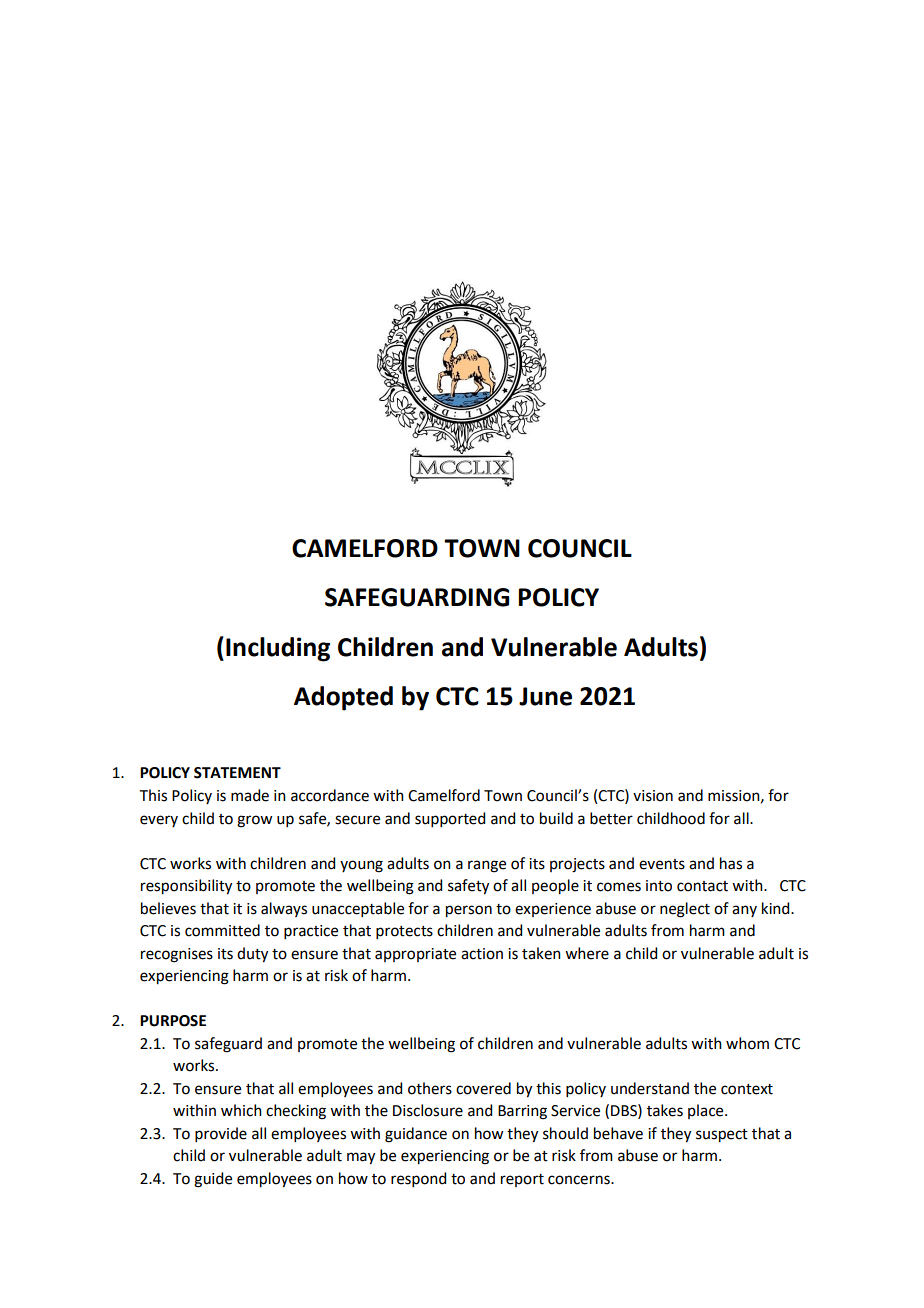  I want to click on PURPOSE, so click(173, 1021).
